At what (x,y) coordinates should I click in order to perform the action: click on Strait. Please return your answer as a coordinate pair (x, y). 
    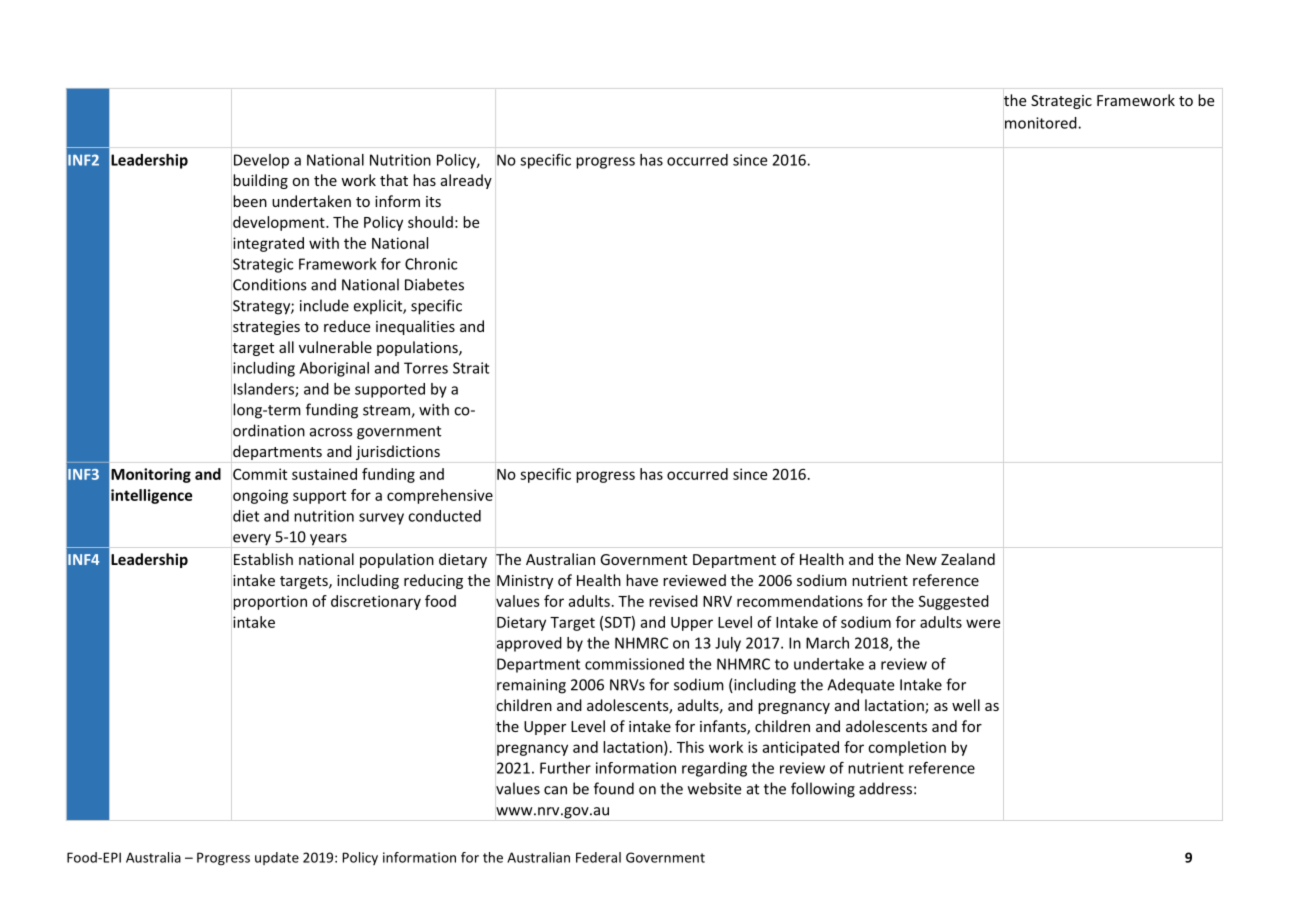
    Looking at the image, I should click on (471, 368).
